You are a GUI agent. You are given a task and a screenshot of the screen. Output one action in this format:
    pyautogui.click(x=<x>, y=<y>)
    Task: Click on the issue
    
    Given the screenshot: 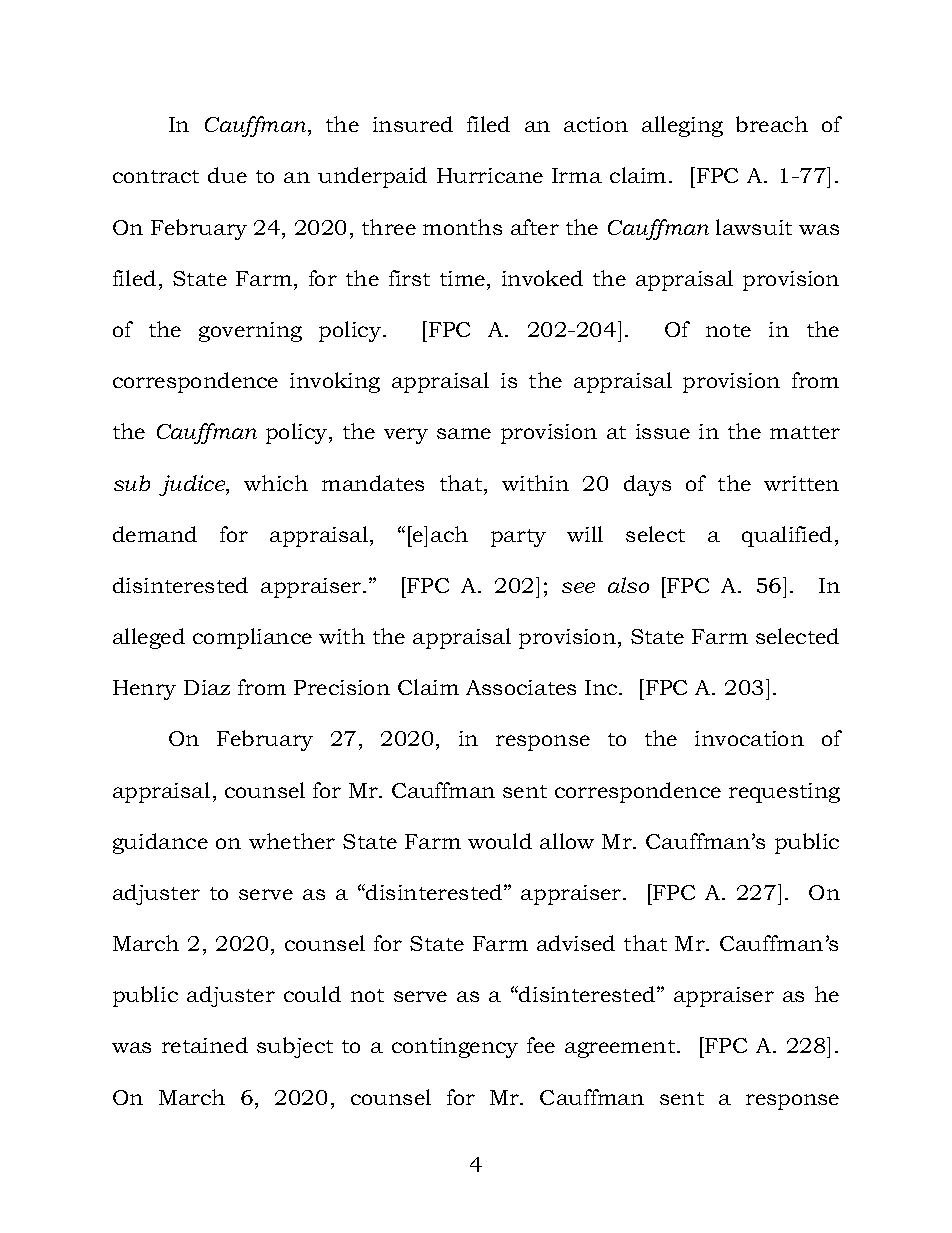 What is the action you would take?
    pyautogui.click(x=663, y=431)
